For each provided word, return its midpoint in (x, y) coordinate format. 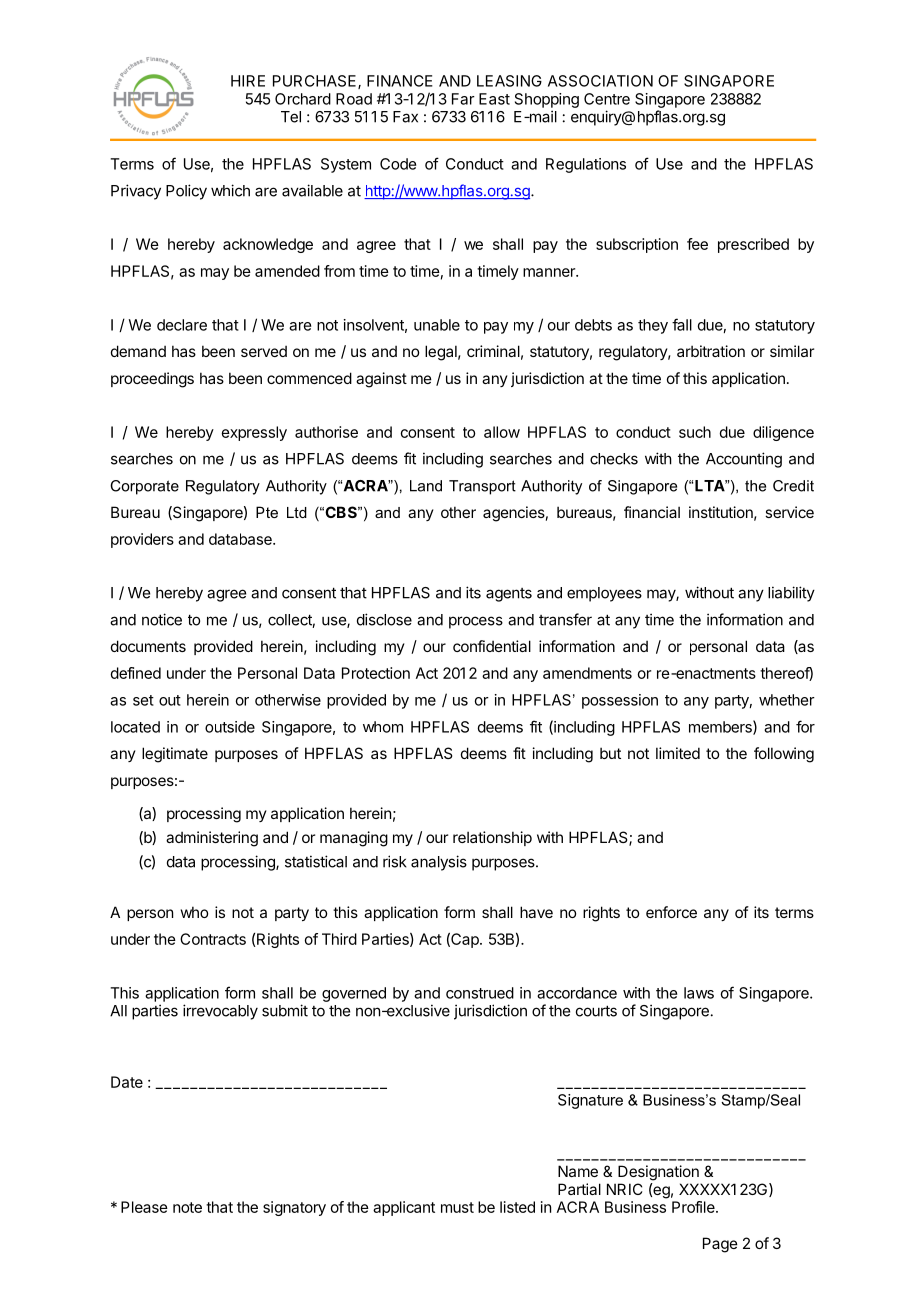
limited (678, 753)
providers (142, 540)
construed (480, 993)
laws (699, 993)
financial (652, 512)
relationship (492, 838)
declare (182, 325)
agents (509, 595)
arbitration (711, 351)
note (187, 1207)
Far (463, 99)
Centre (607, 99)
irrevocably (220, 1012)
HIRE (248, 81)
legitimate (175, 755)
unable (437, 325)
